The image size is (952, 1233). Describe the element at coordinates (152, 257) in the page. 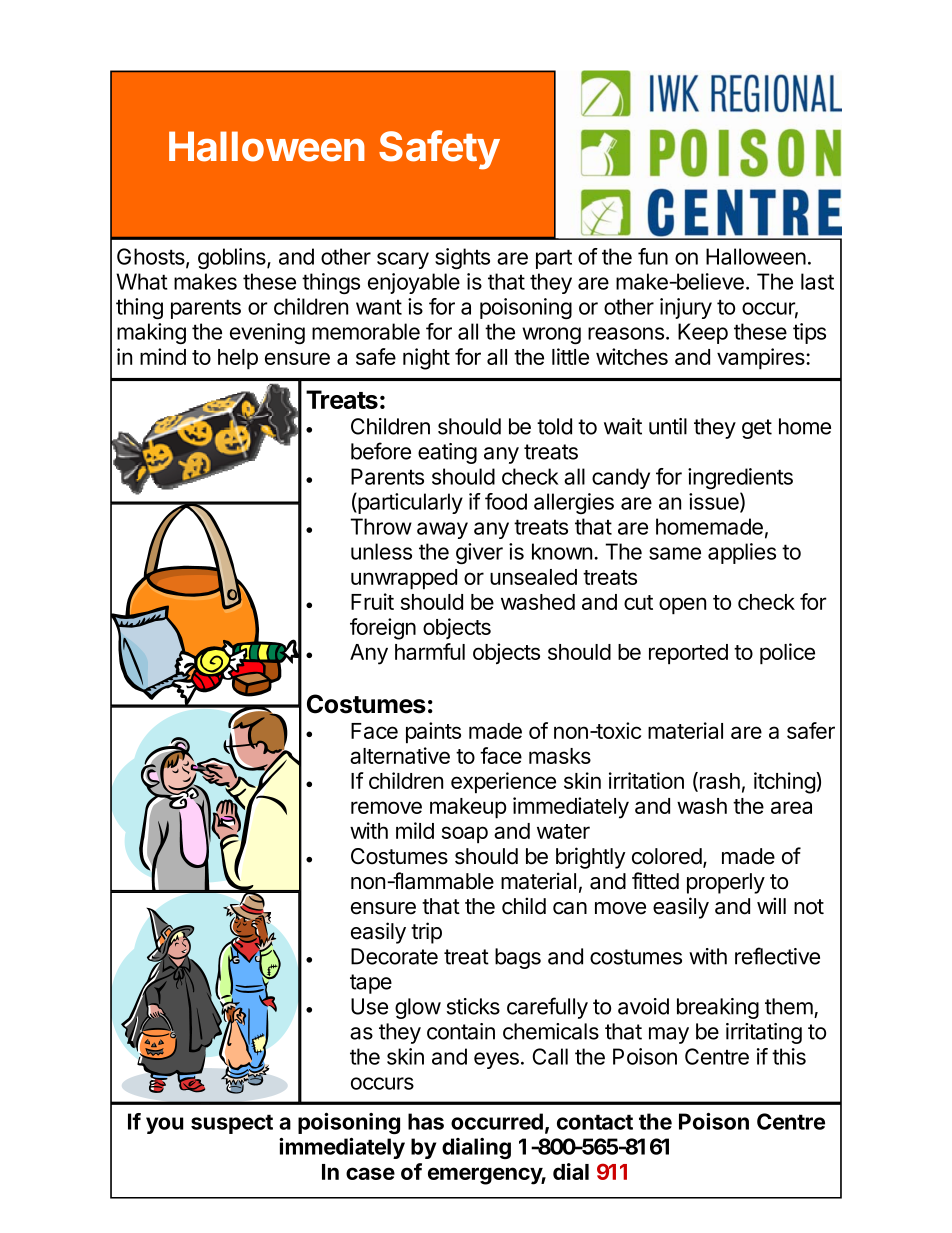

I see `Ghosts` at that location.
